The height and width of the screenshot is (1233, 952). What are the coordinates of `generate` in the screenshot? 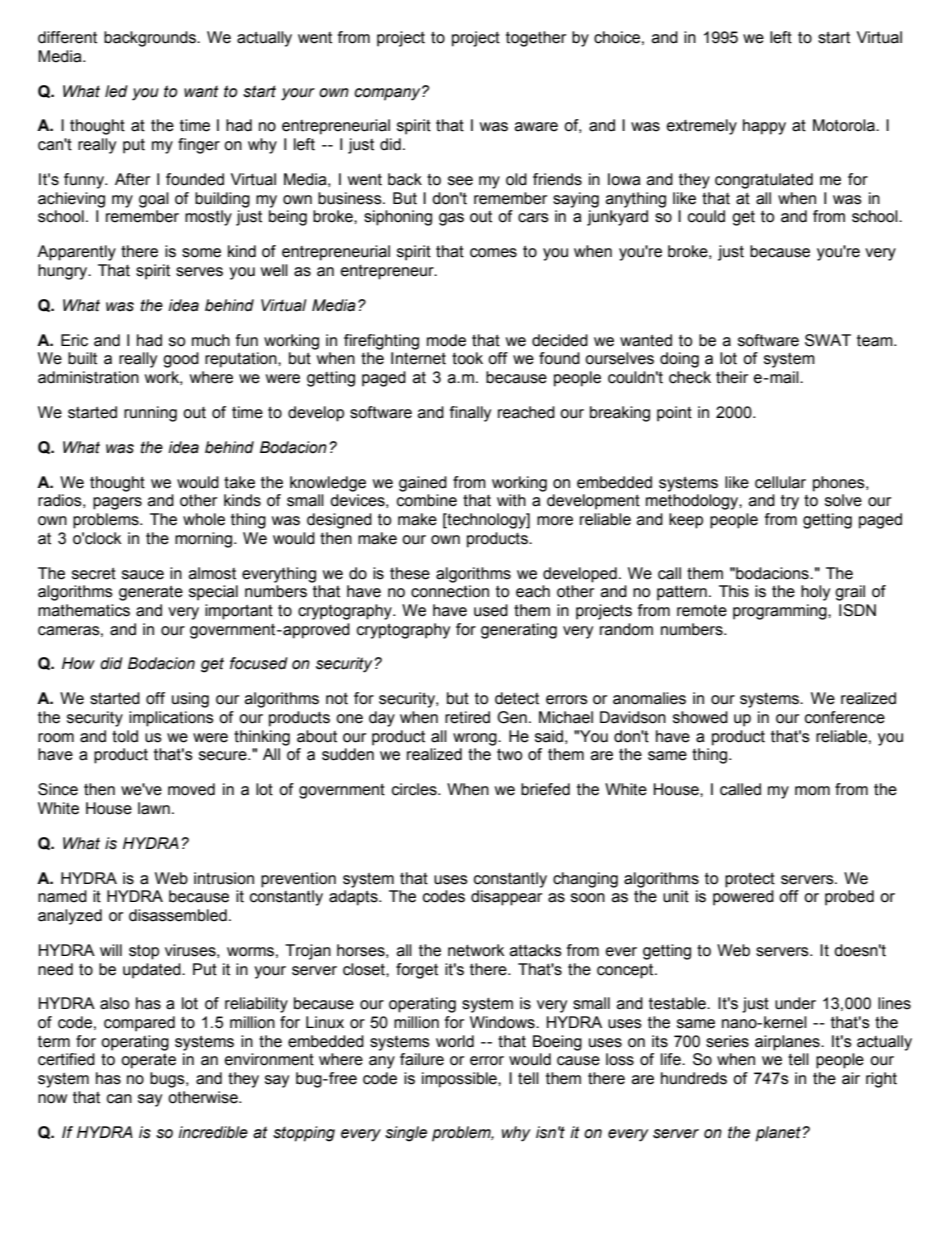 It's located at (151, 593).
